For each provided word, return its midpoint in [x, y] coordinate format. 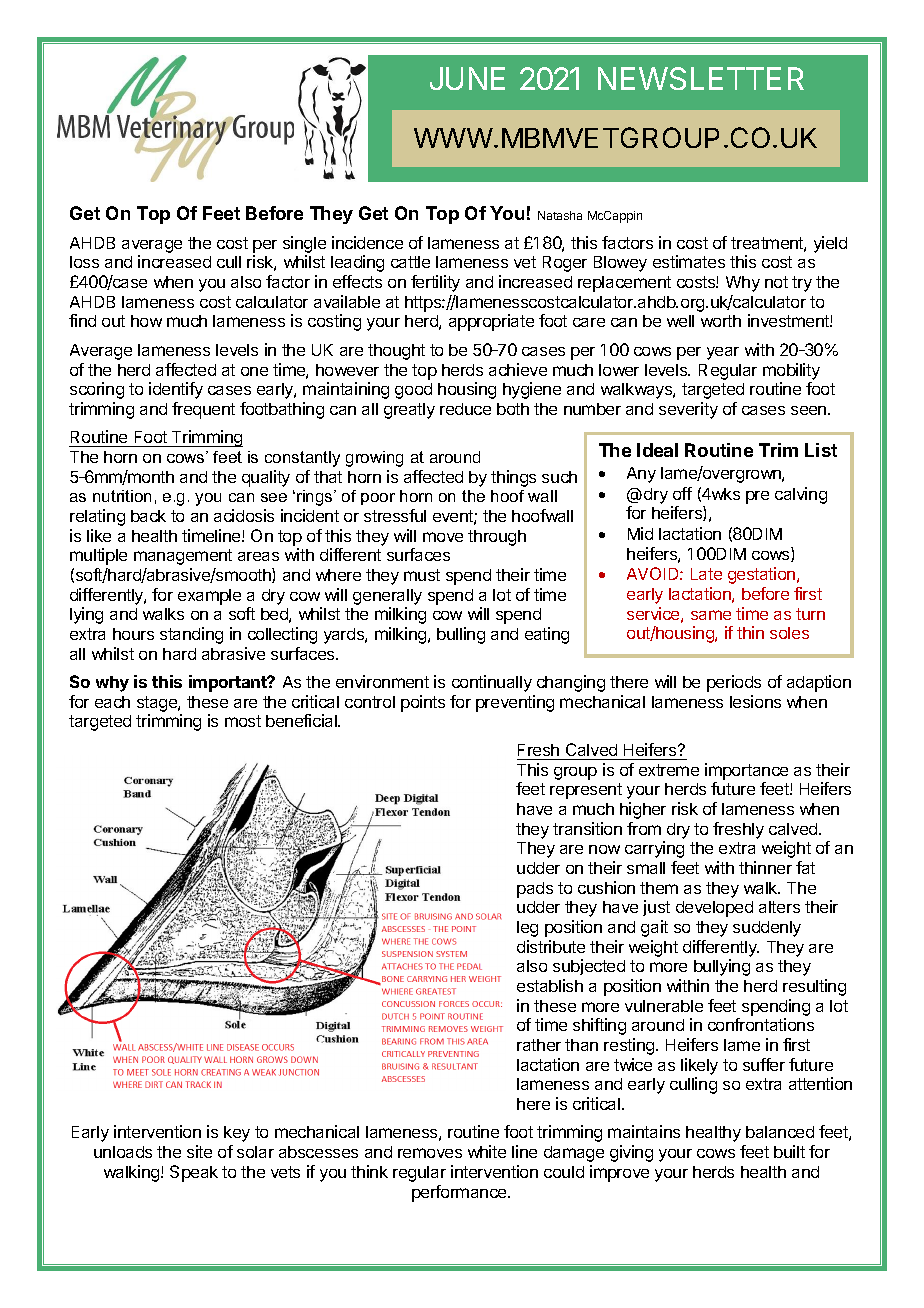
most [243, 721]
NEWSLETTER [701, 78]
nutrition [122, 496]
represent [586, 791]
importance [746, 771]
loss [84, 262]
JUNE [467, 78]
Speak [194, 1173]
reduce [465, 409]
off [682, 493]
